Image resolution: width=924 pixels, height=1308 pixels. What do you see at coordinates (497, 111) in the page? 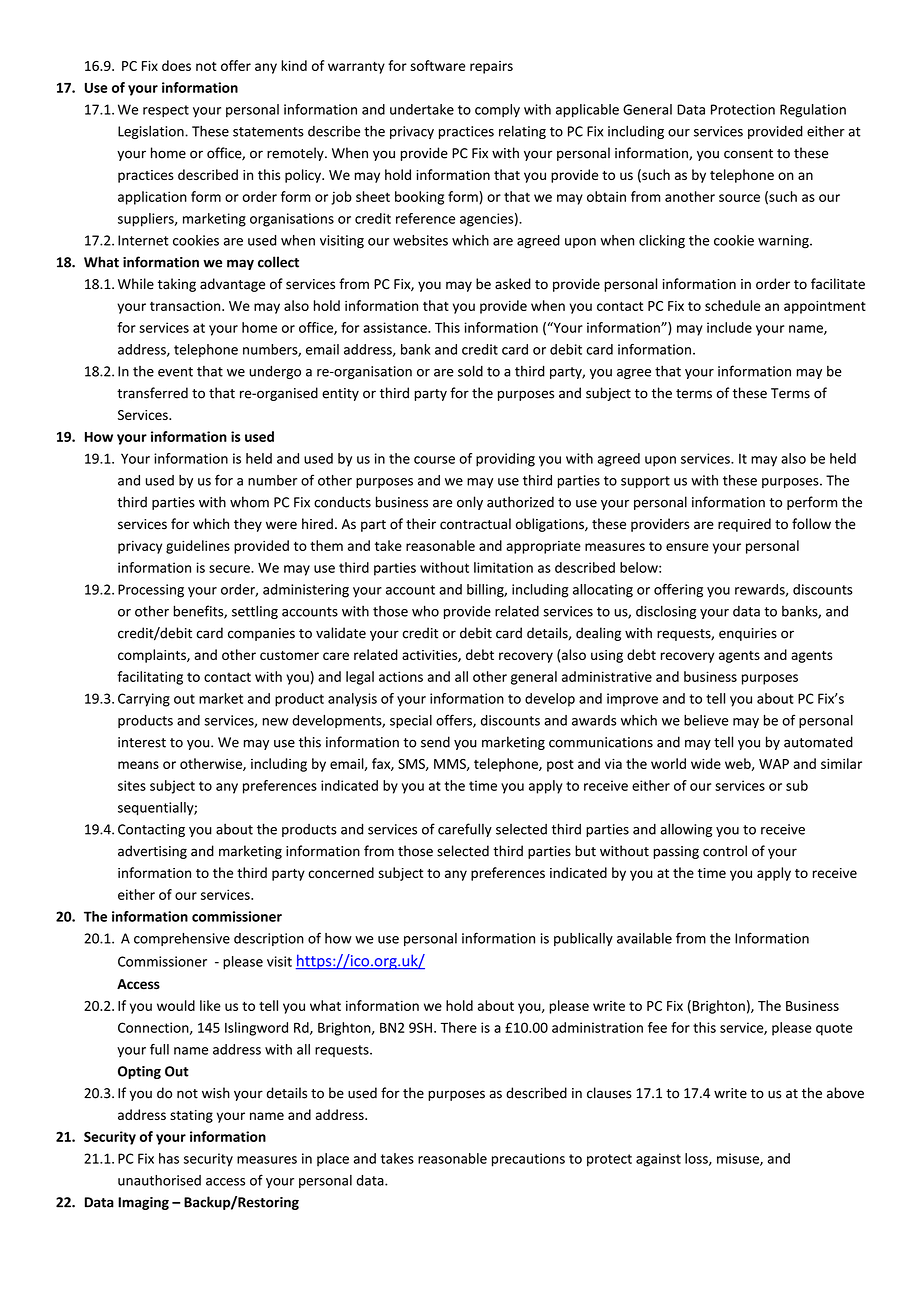
I see `comply` at bounding box center [497, 111].
